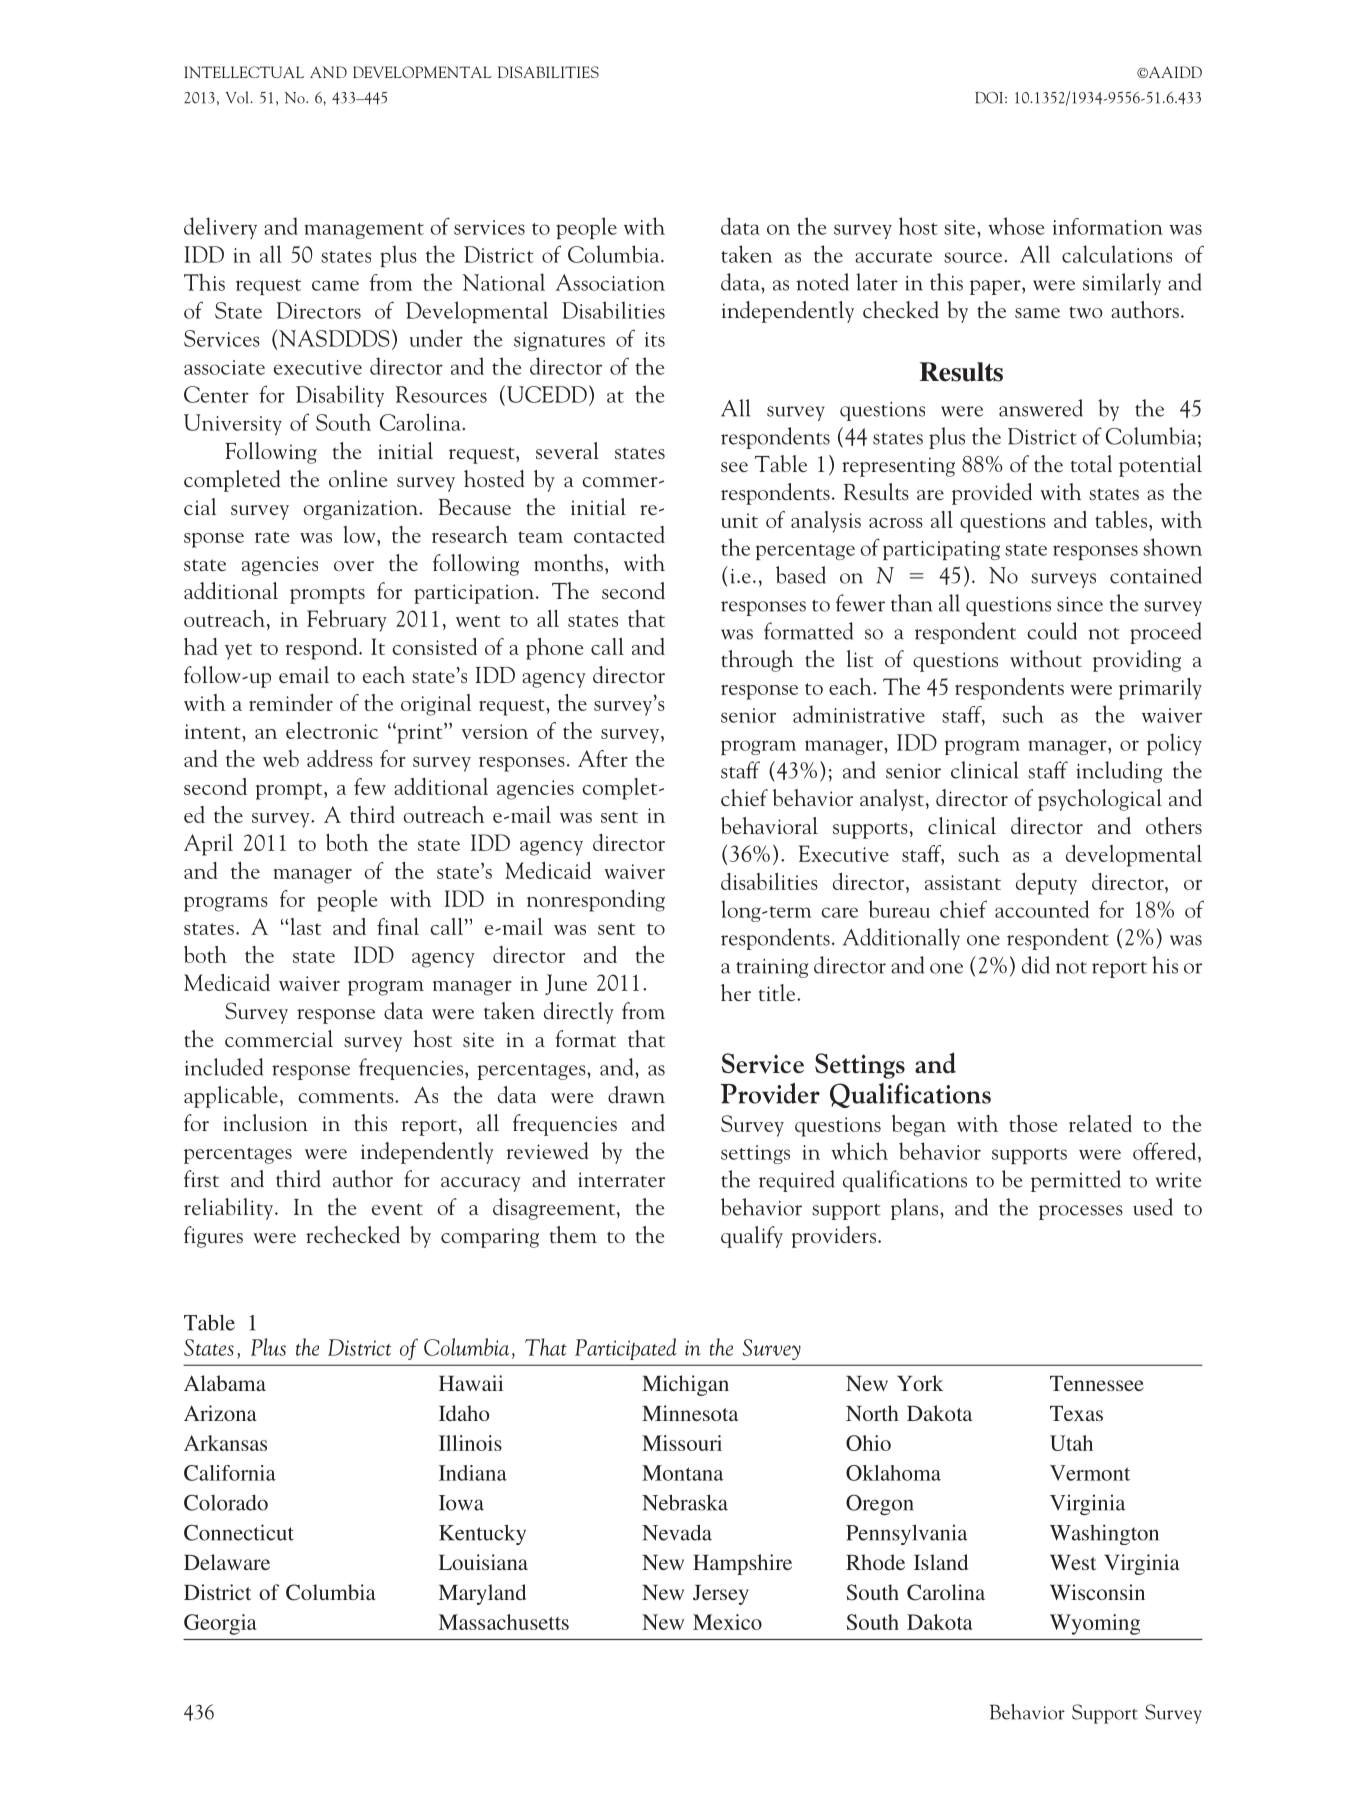  What do you see at coordinates (304, 926) in the screenshot?
I see `last` at bounding box center [304, 926].
